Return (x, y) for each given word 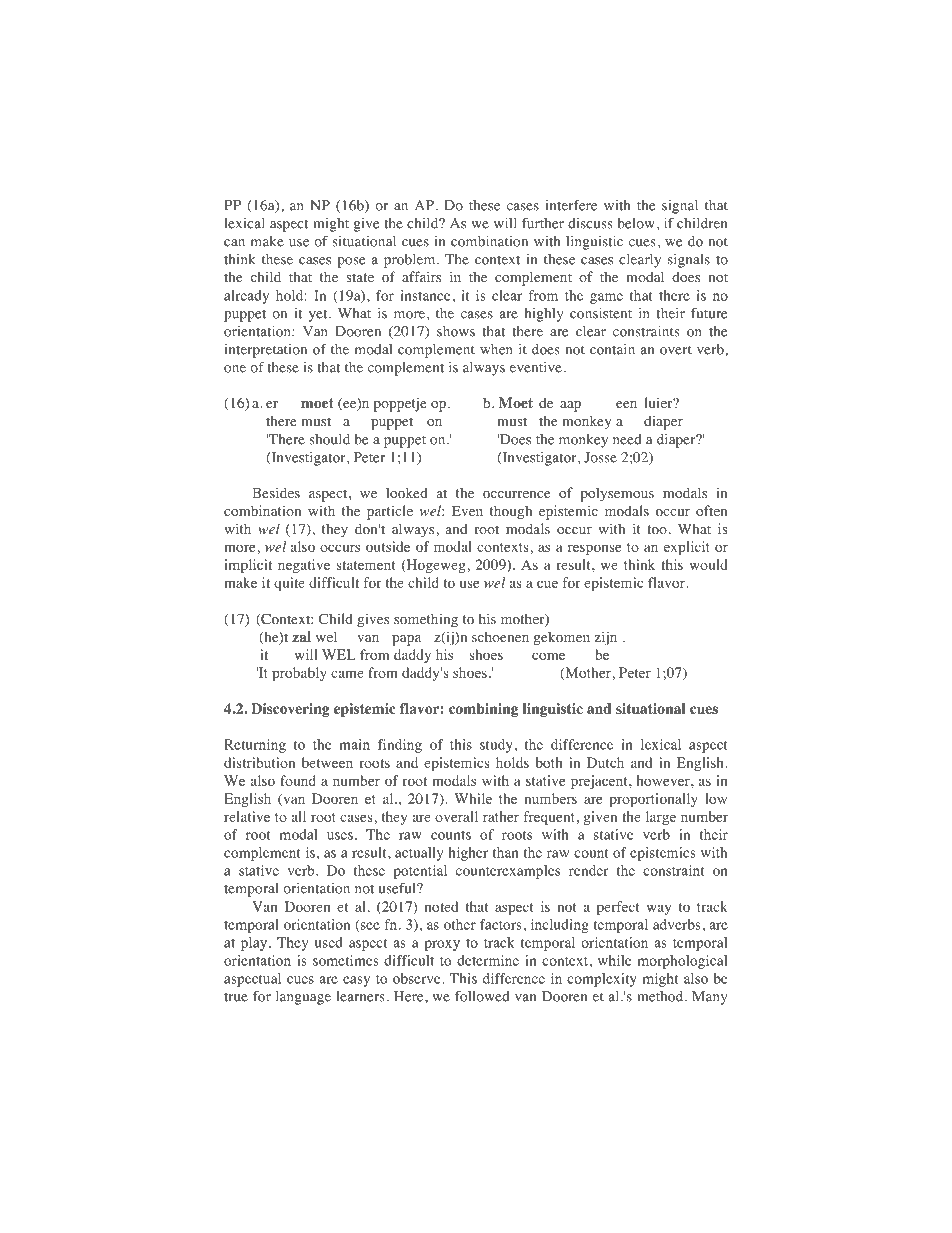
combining (483, 710)
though (511, 512)
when (496, 349)
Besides (276, 492)
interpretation (266, 351)
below (636, 223)
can (234, 243)
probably (299, 674)
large (661, 818)
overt (676, 350)
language (303, 998)
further (543, 223)
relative (247, 816)
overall (456, 816)
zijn (606, 638)
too (657, 530)
